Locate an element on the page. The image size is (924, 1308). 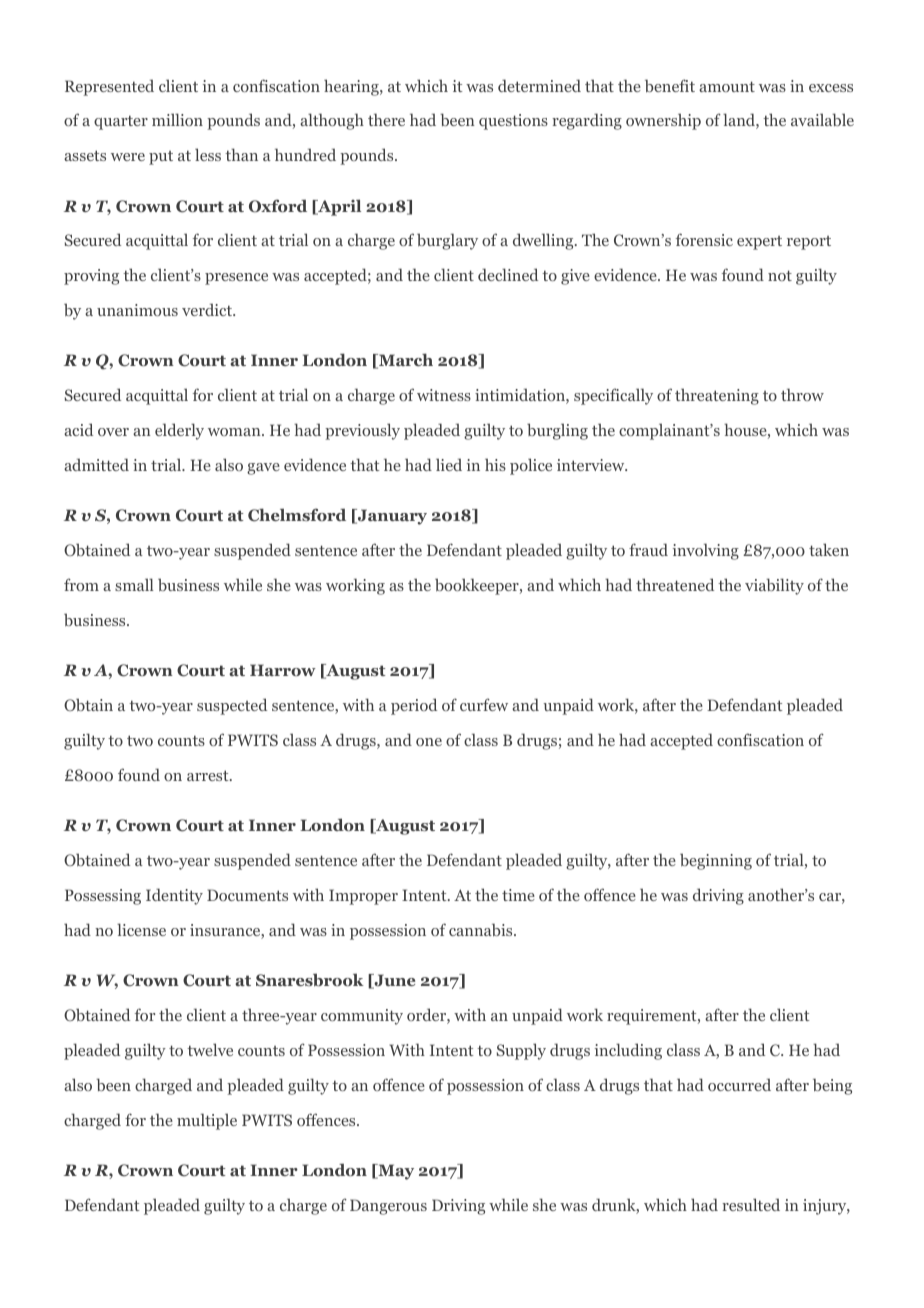
amount is located at coordinates (727, 86).
